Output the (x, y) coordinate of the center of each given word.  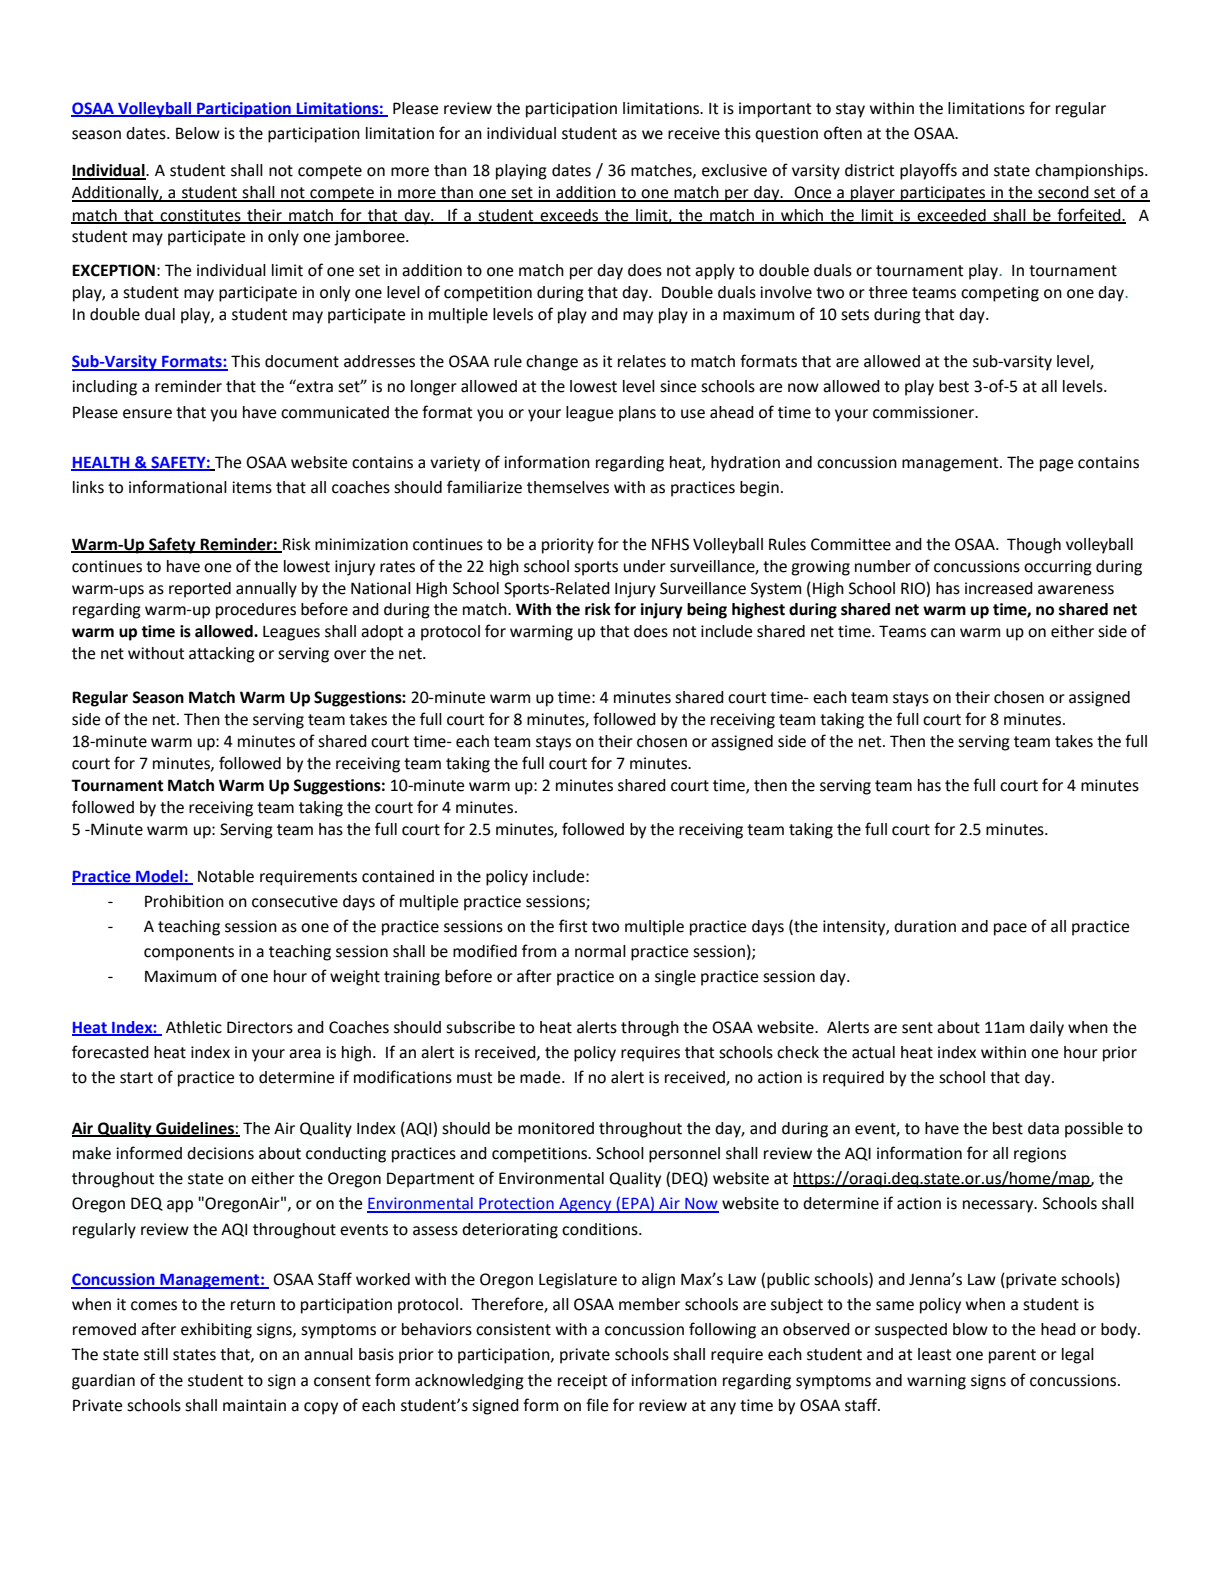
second (1063, 193)
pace (1010, 929)
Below (198, 133)
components (189, 953)
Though (1034, 546)
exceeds (569, 216)
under (645, 566)
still (156, 1354)
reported (200, 590)
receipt (583, 1382)
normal (600, 951)
